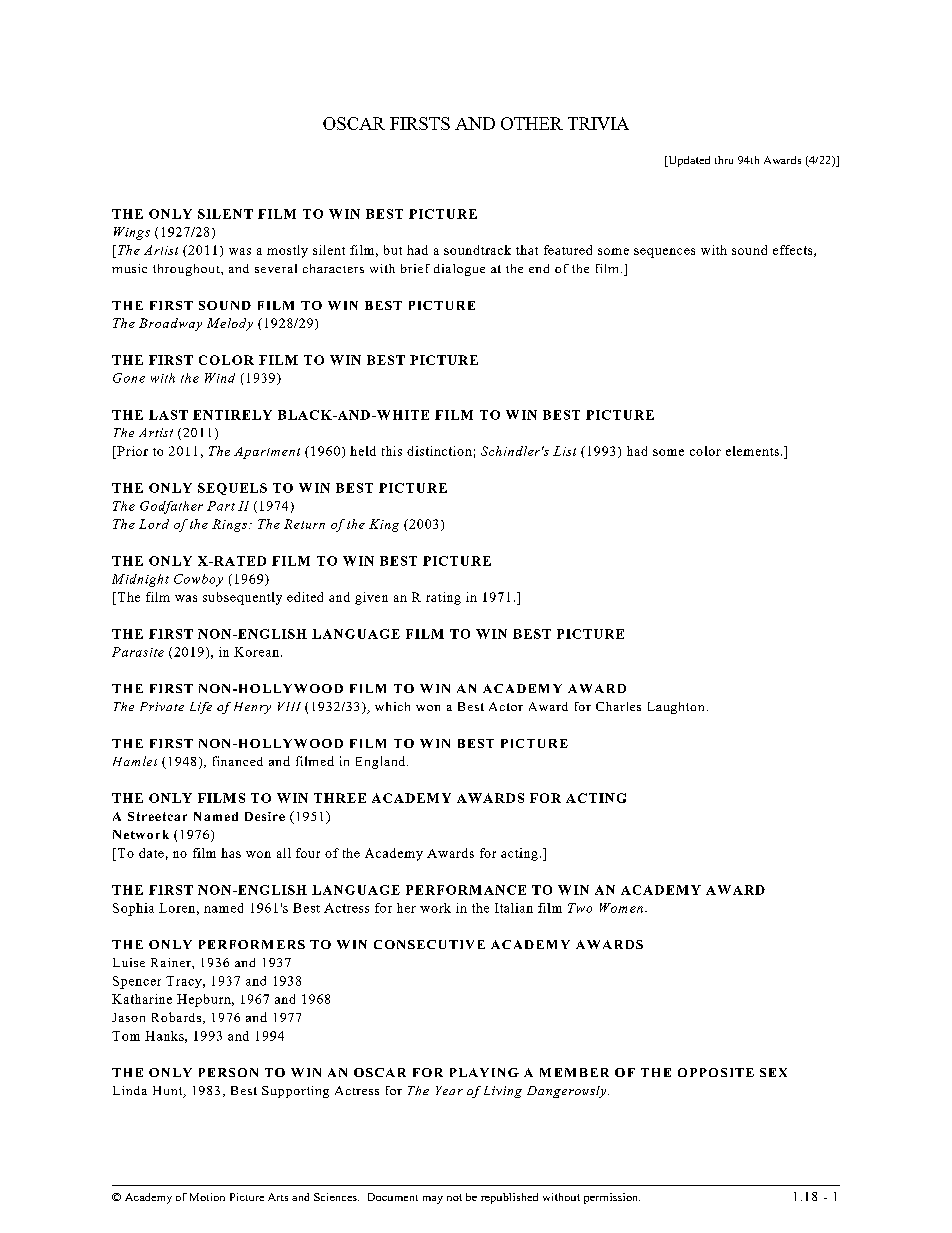 This screenshot has height=1233, width=952. I want to click on Wings, so click(132, 233).
